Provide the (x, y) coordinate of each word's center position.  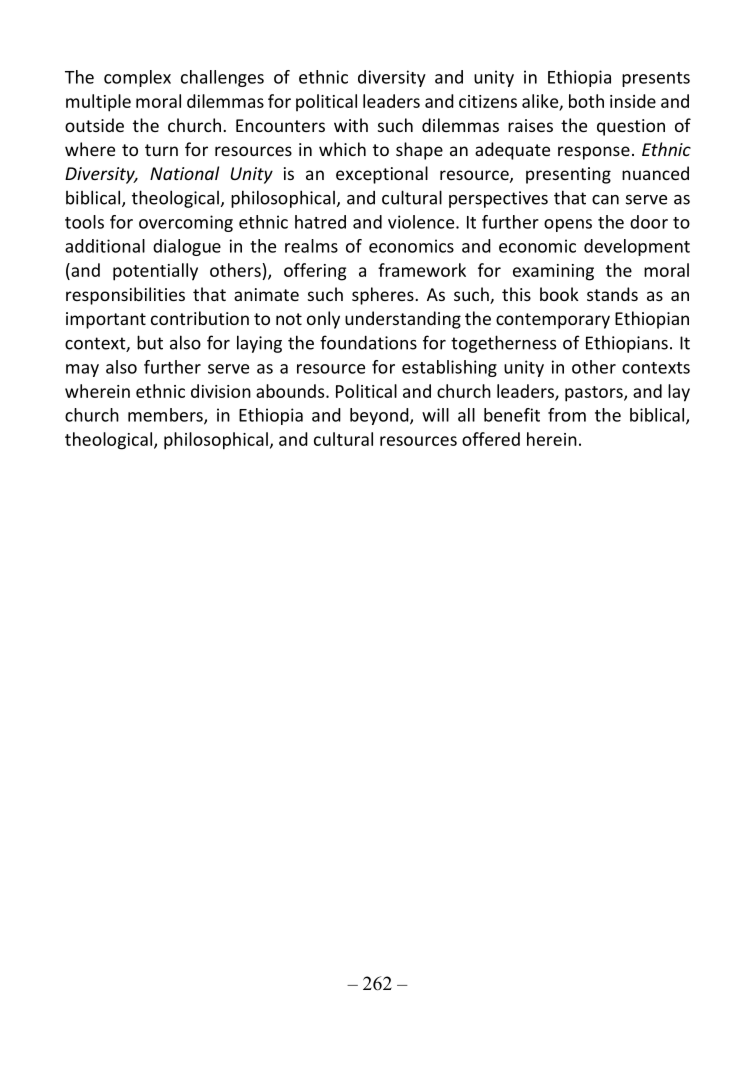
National (184, 173)
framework (422, 270)
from (567, 415)
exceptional (382, 175)
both (586, 101)
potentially (155, 272)
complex (137, 78)
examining (553, 272)
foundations (368, 342)
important (106, 320)
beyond (380, 416)
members (166, 416)
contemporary (553, 321)
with (351, 125)
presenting (568, 175)
